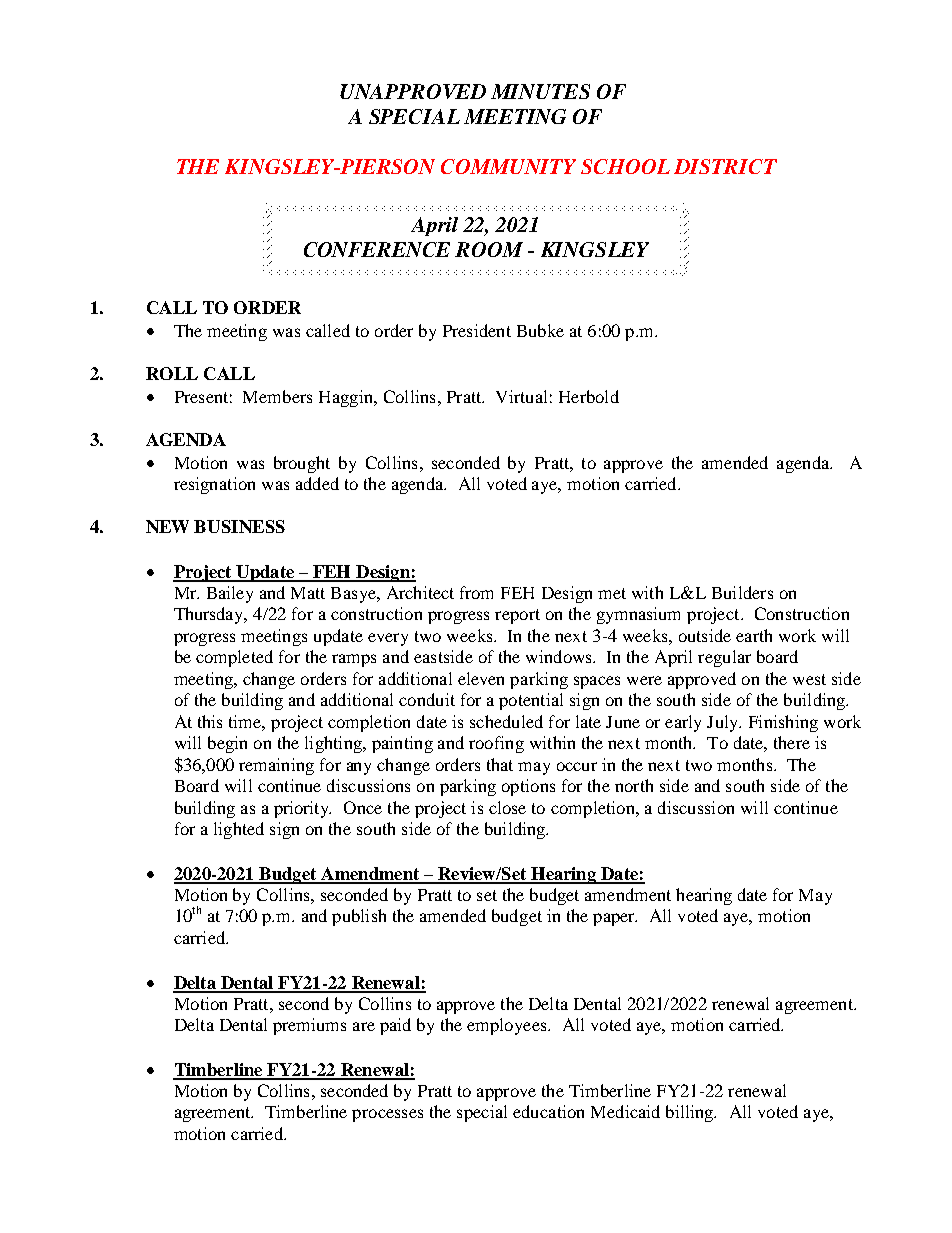  What do you see at coordinates (521, 396) in the document?
I see `Virtual` at bounding box center [521, 396].
